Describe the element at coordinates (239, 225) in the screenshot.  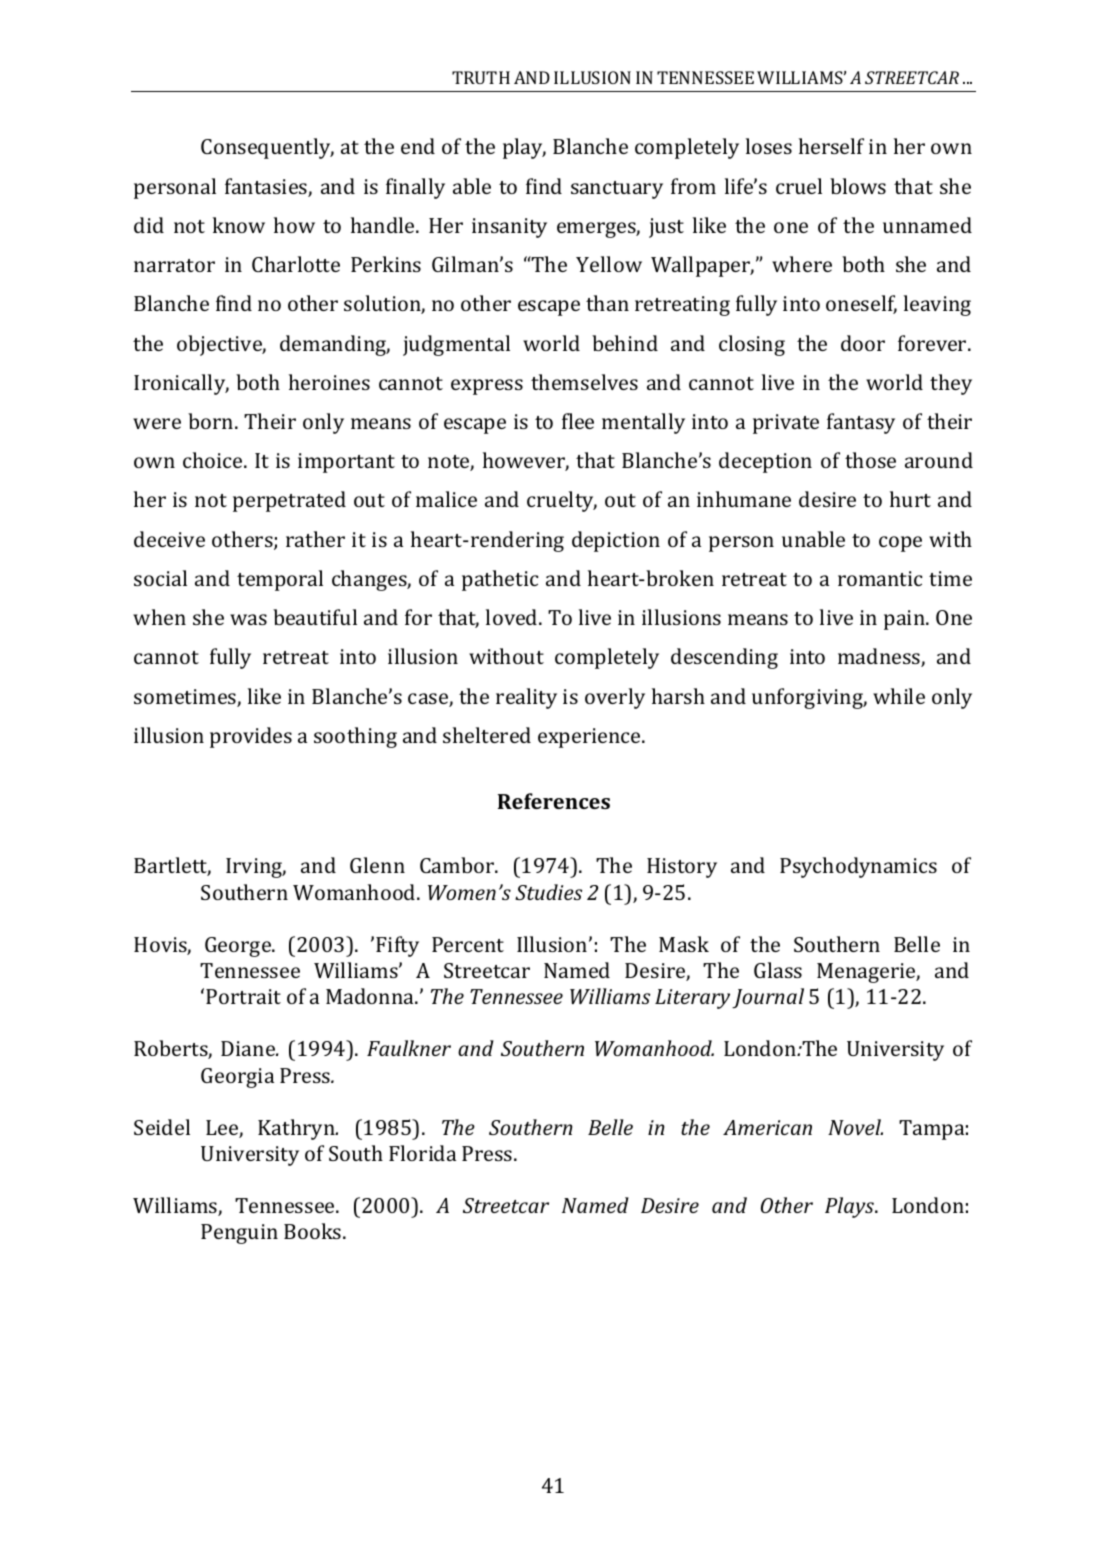
I see `know` at that location.
